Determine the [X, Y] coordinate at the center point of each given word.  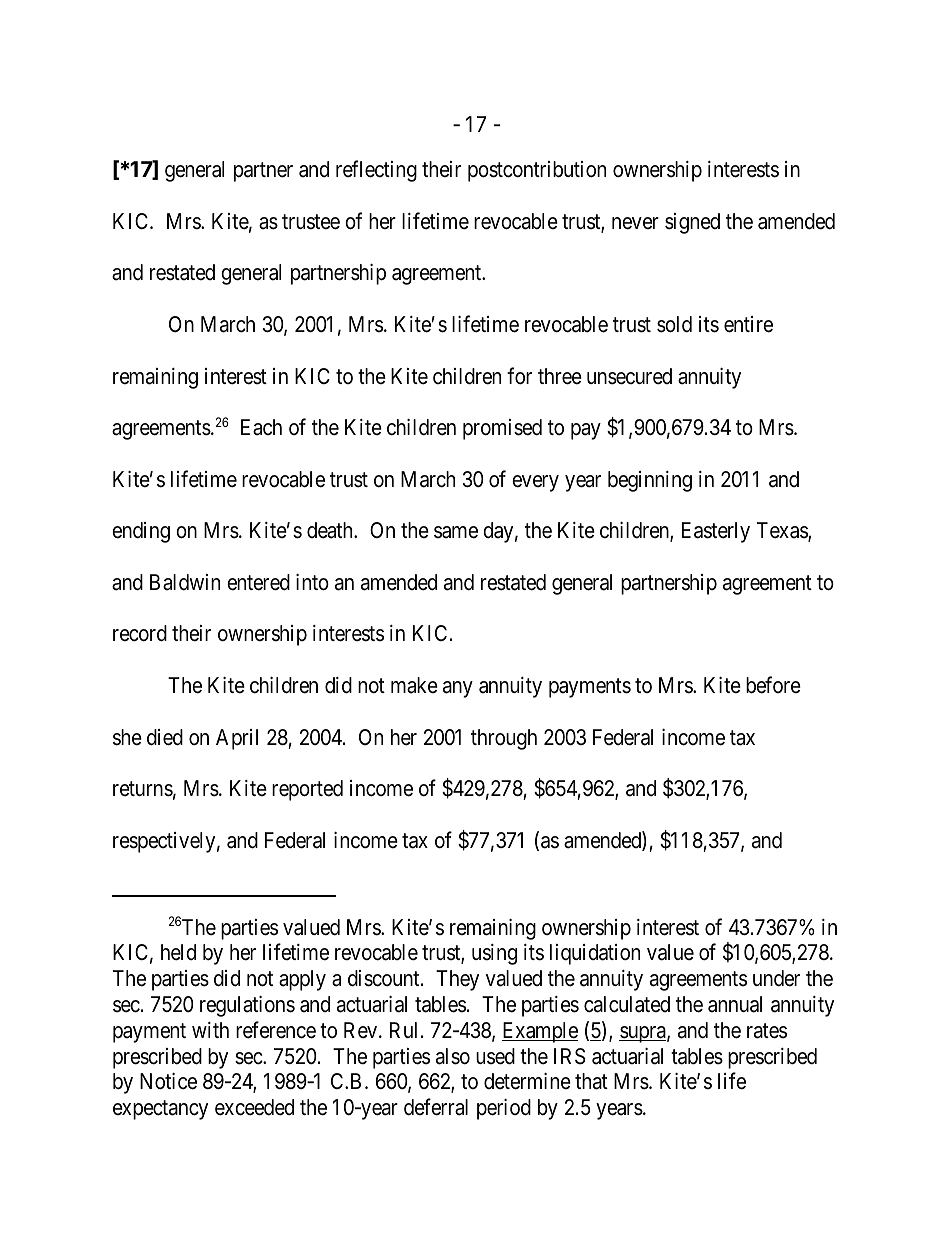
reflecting [376, 171]
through [504, 739]
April [237, 739]
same [456, 532]
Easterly [716, 532]
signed [692, 223]
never [635, 223]
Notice [168, 1081]
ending [141, 532]
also [453, 1056]
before [773, 685]
